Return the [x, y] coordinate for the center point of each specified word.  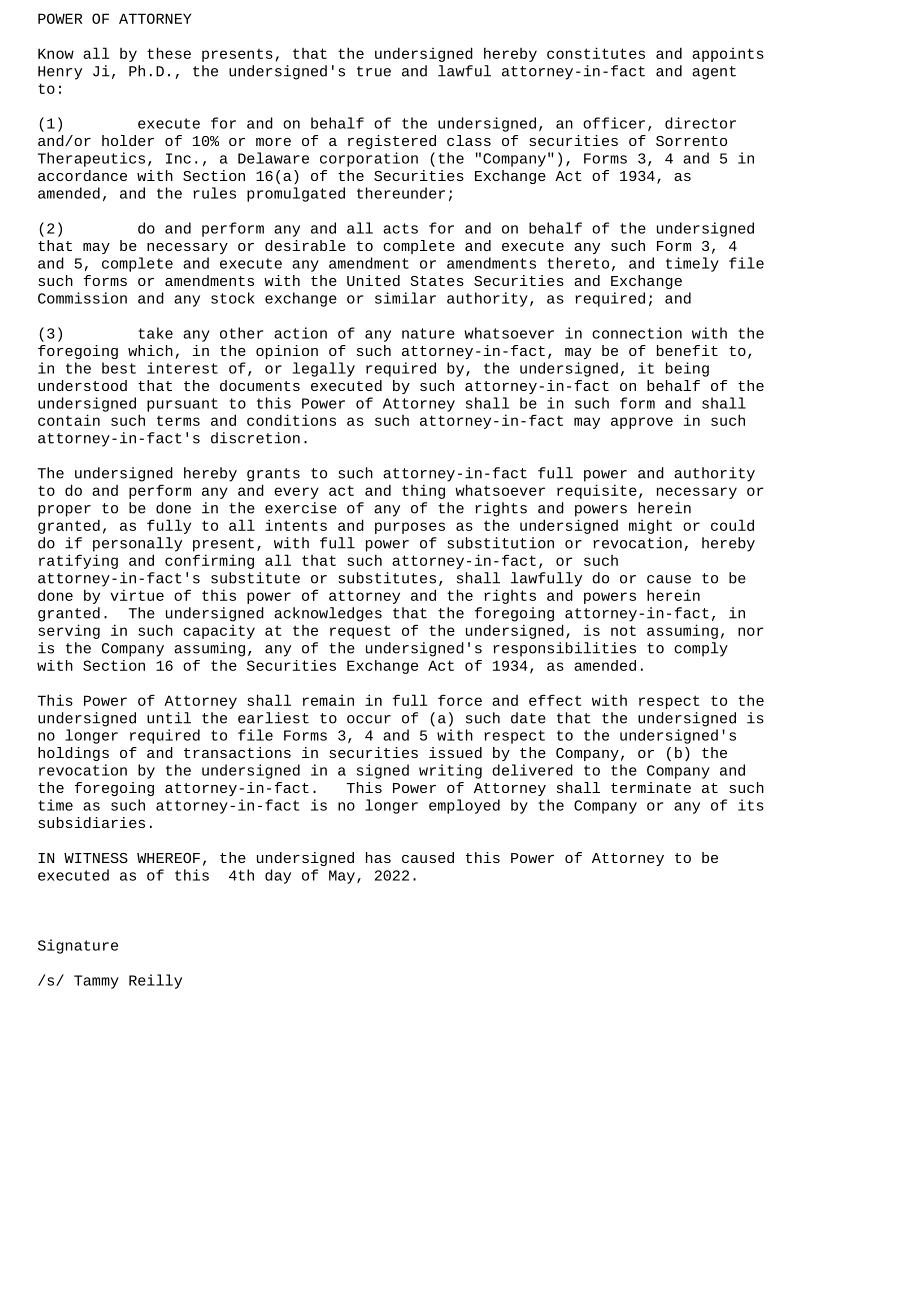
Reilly [155, 981]
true [374, 71]
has [378, 857]
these [169, 53]
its [751, 805]
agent [714, 73]
